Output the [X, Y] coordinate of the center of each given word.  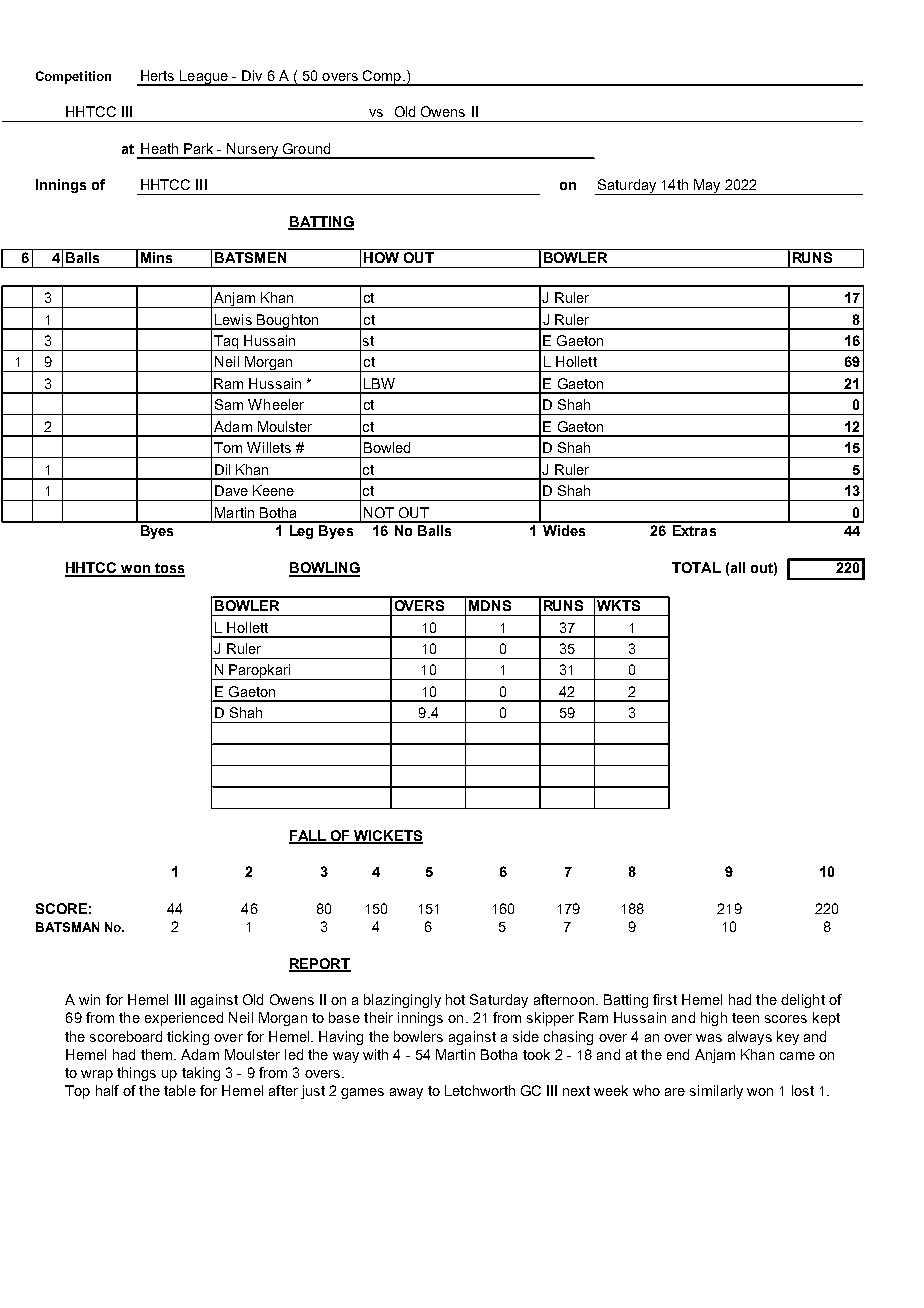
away [406, 1093]
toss [169, 569]
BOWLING [324, 569]
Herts [157, 75]
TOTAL [696, 567]
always [750, 1038]
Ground [306, 148]
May [707, 187]
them [158, 1054]
